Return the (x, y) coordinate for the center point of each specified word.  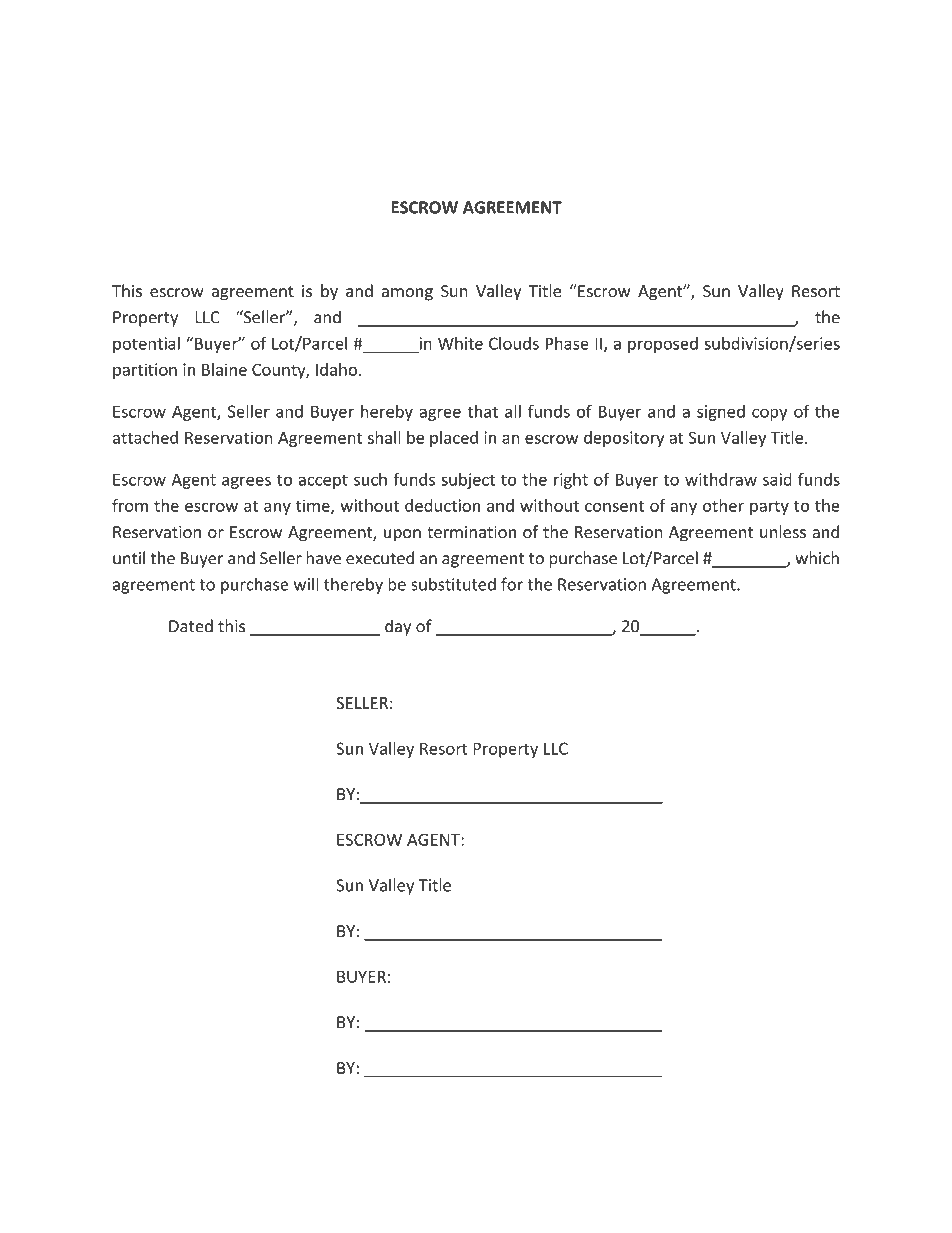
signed (721, 413)
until (129, 558)
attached (145, 437)
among (407, 294)
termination (471, 532)
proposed (663, 345)
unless (783, 532)
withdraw (721, 479)
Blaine (224, 369)
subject (468, 481)
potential (146, 345)
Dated (191, 626)
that (482, 411)
